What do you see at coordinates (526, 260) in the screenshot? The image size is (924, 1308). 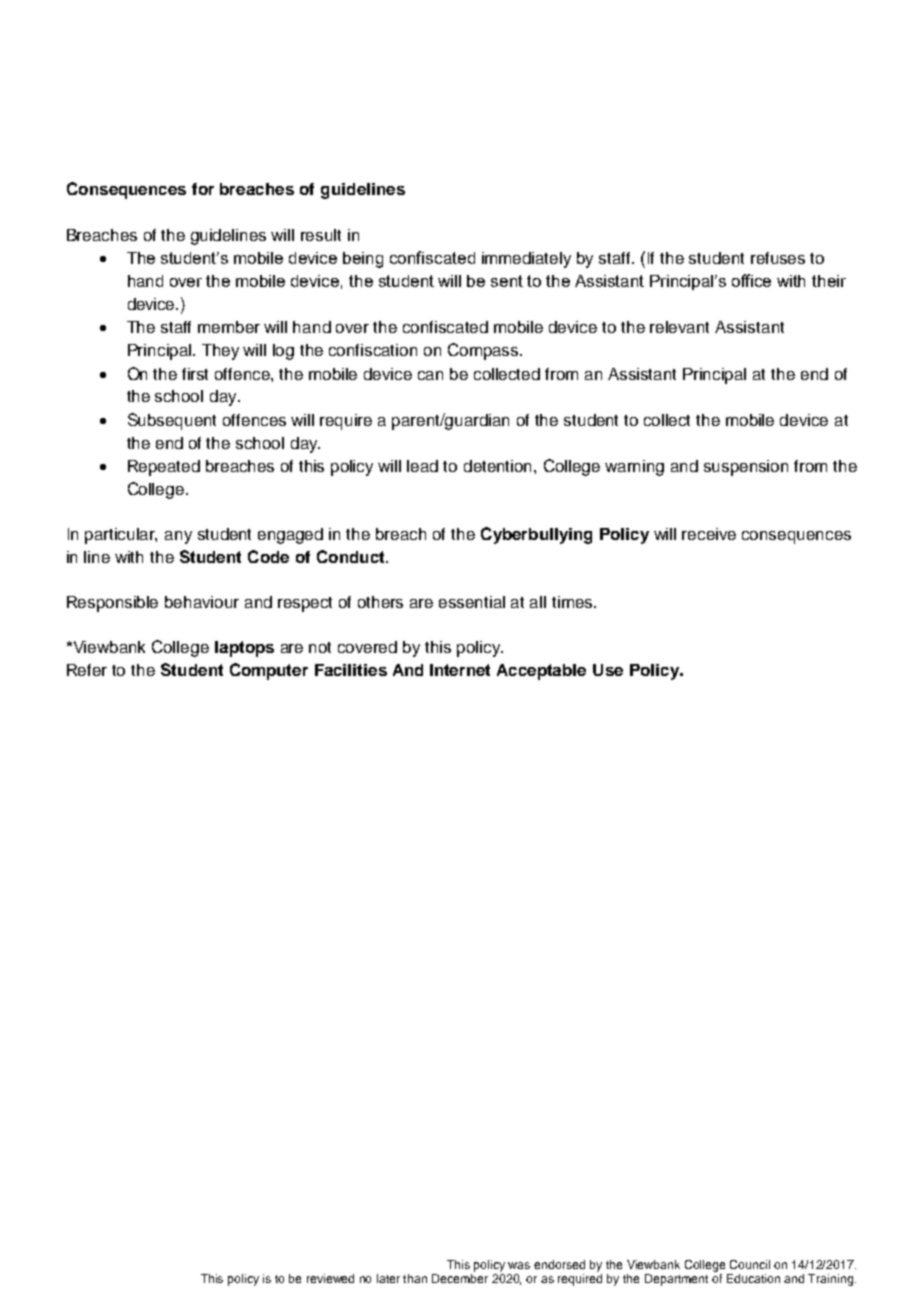 I see `immediately` at bounding box center [526, 260].
